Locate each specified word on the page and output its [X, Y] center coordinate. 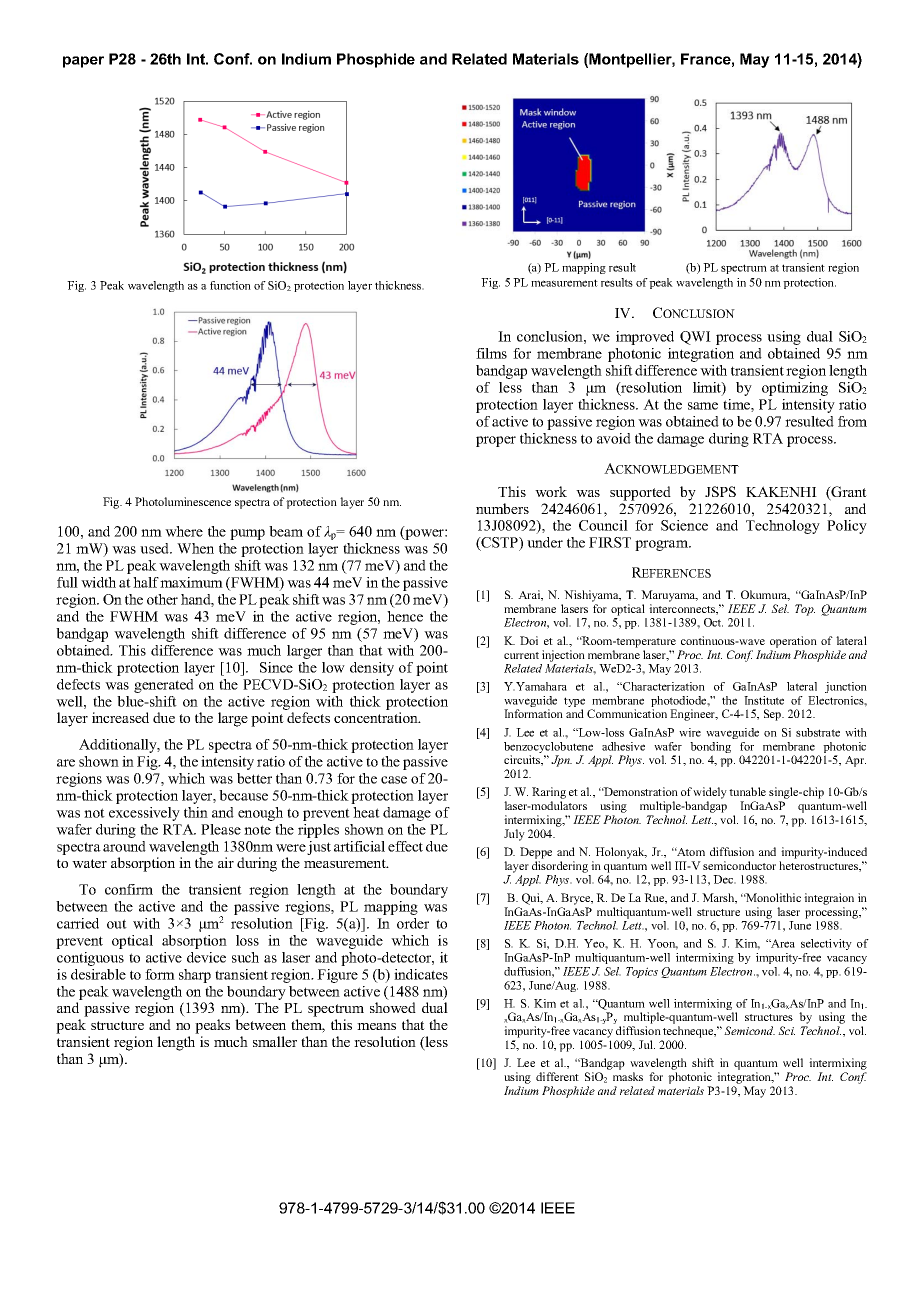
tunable [747, 791]
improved [645, 338]
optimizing [795, 389]
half [146, 582]
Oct [713, 622]
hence [405, 616]
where [184, 531]
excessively [144, 814]
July [514, 835]
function [230, 285]
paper [83, 62]
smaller [275, 1041]
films [491, 353]
